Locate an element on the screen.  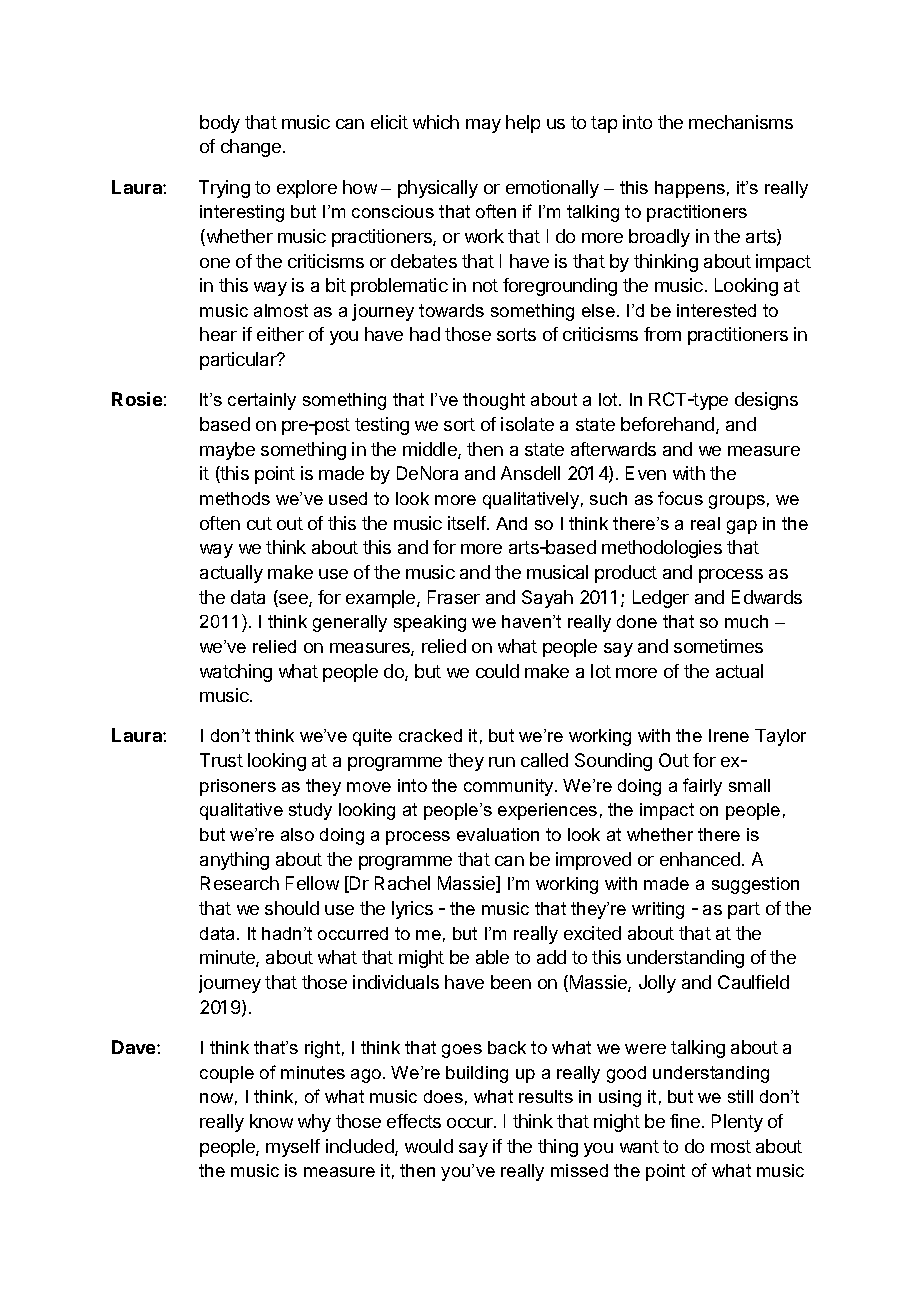
would is located at coordinates (429, 1146).
